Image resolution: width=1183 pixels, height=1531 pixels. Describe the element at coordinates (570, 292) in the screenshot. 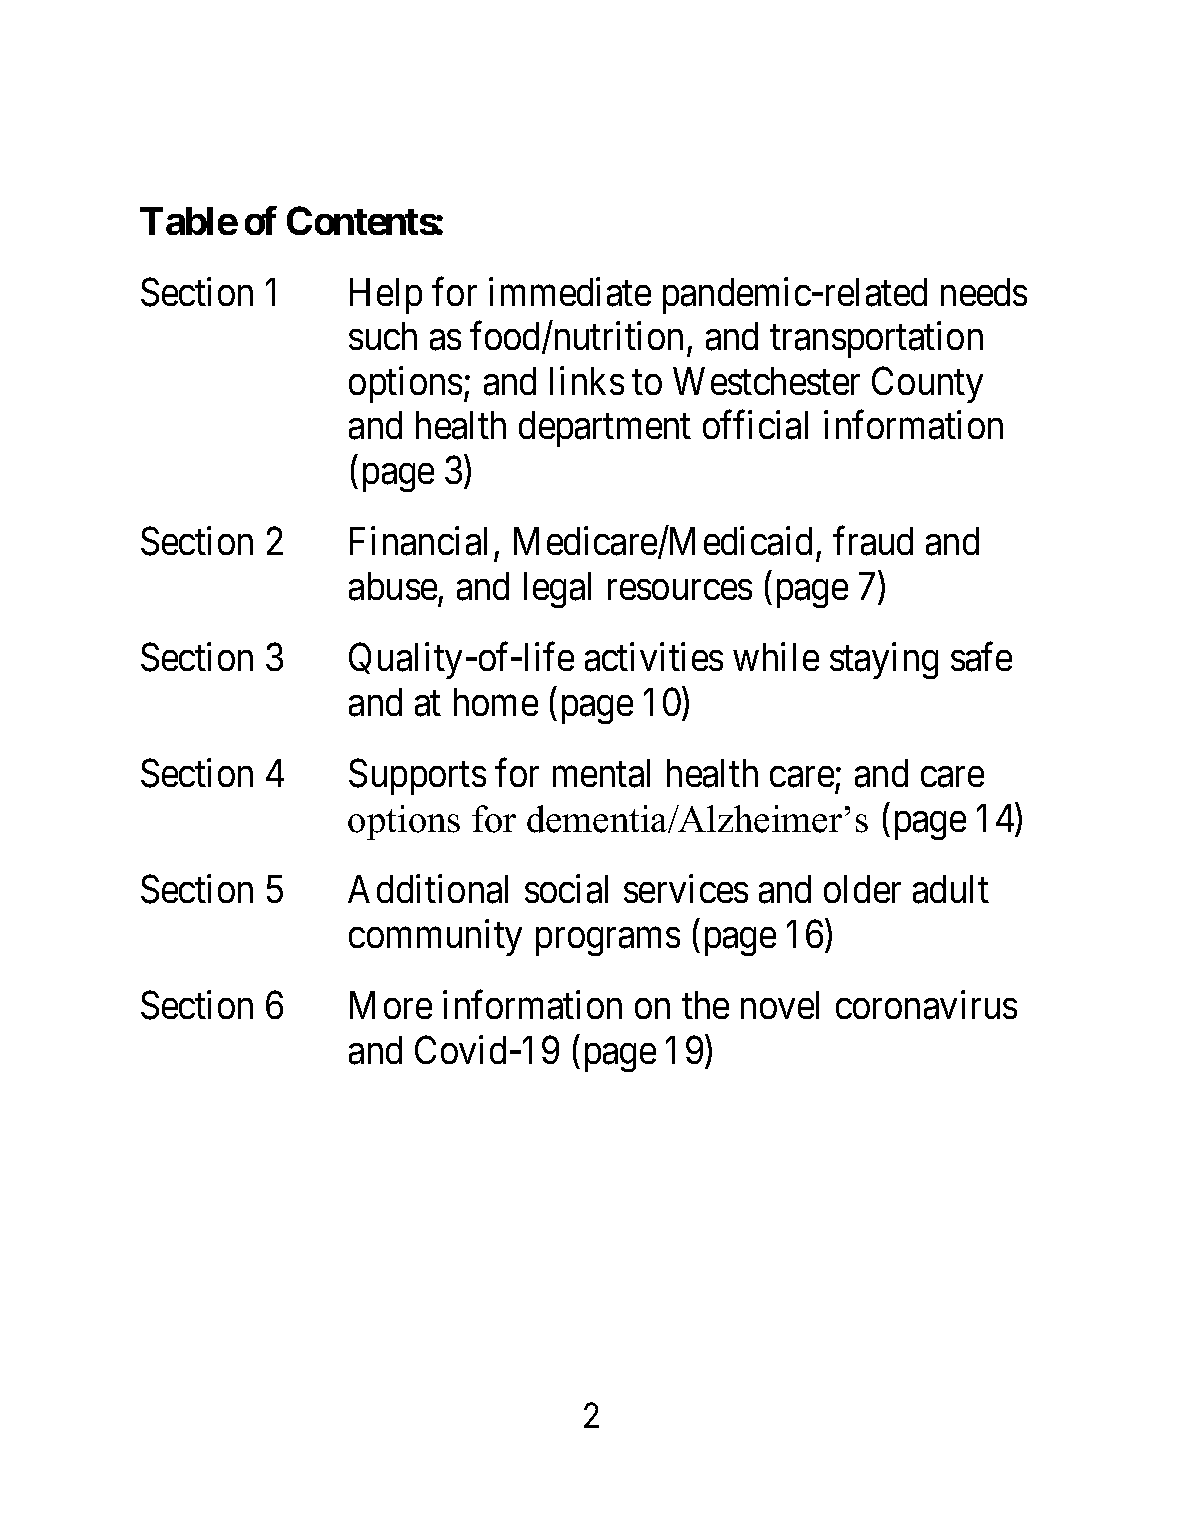

I see `immediate` at that location.
